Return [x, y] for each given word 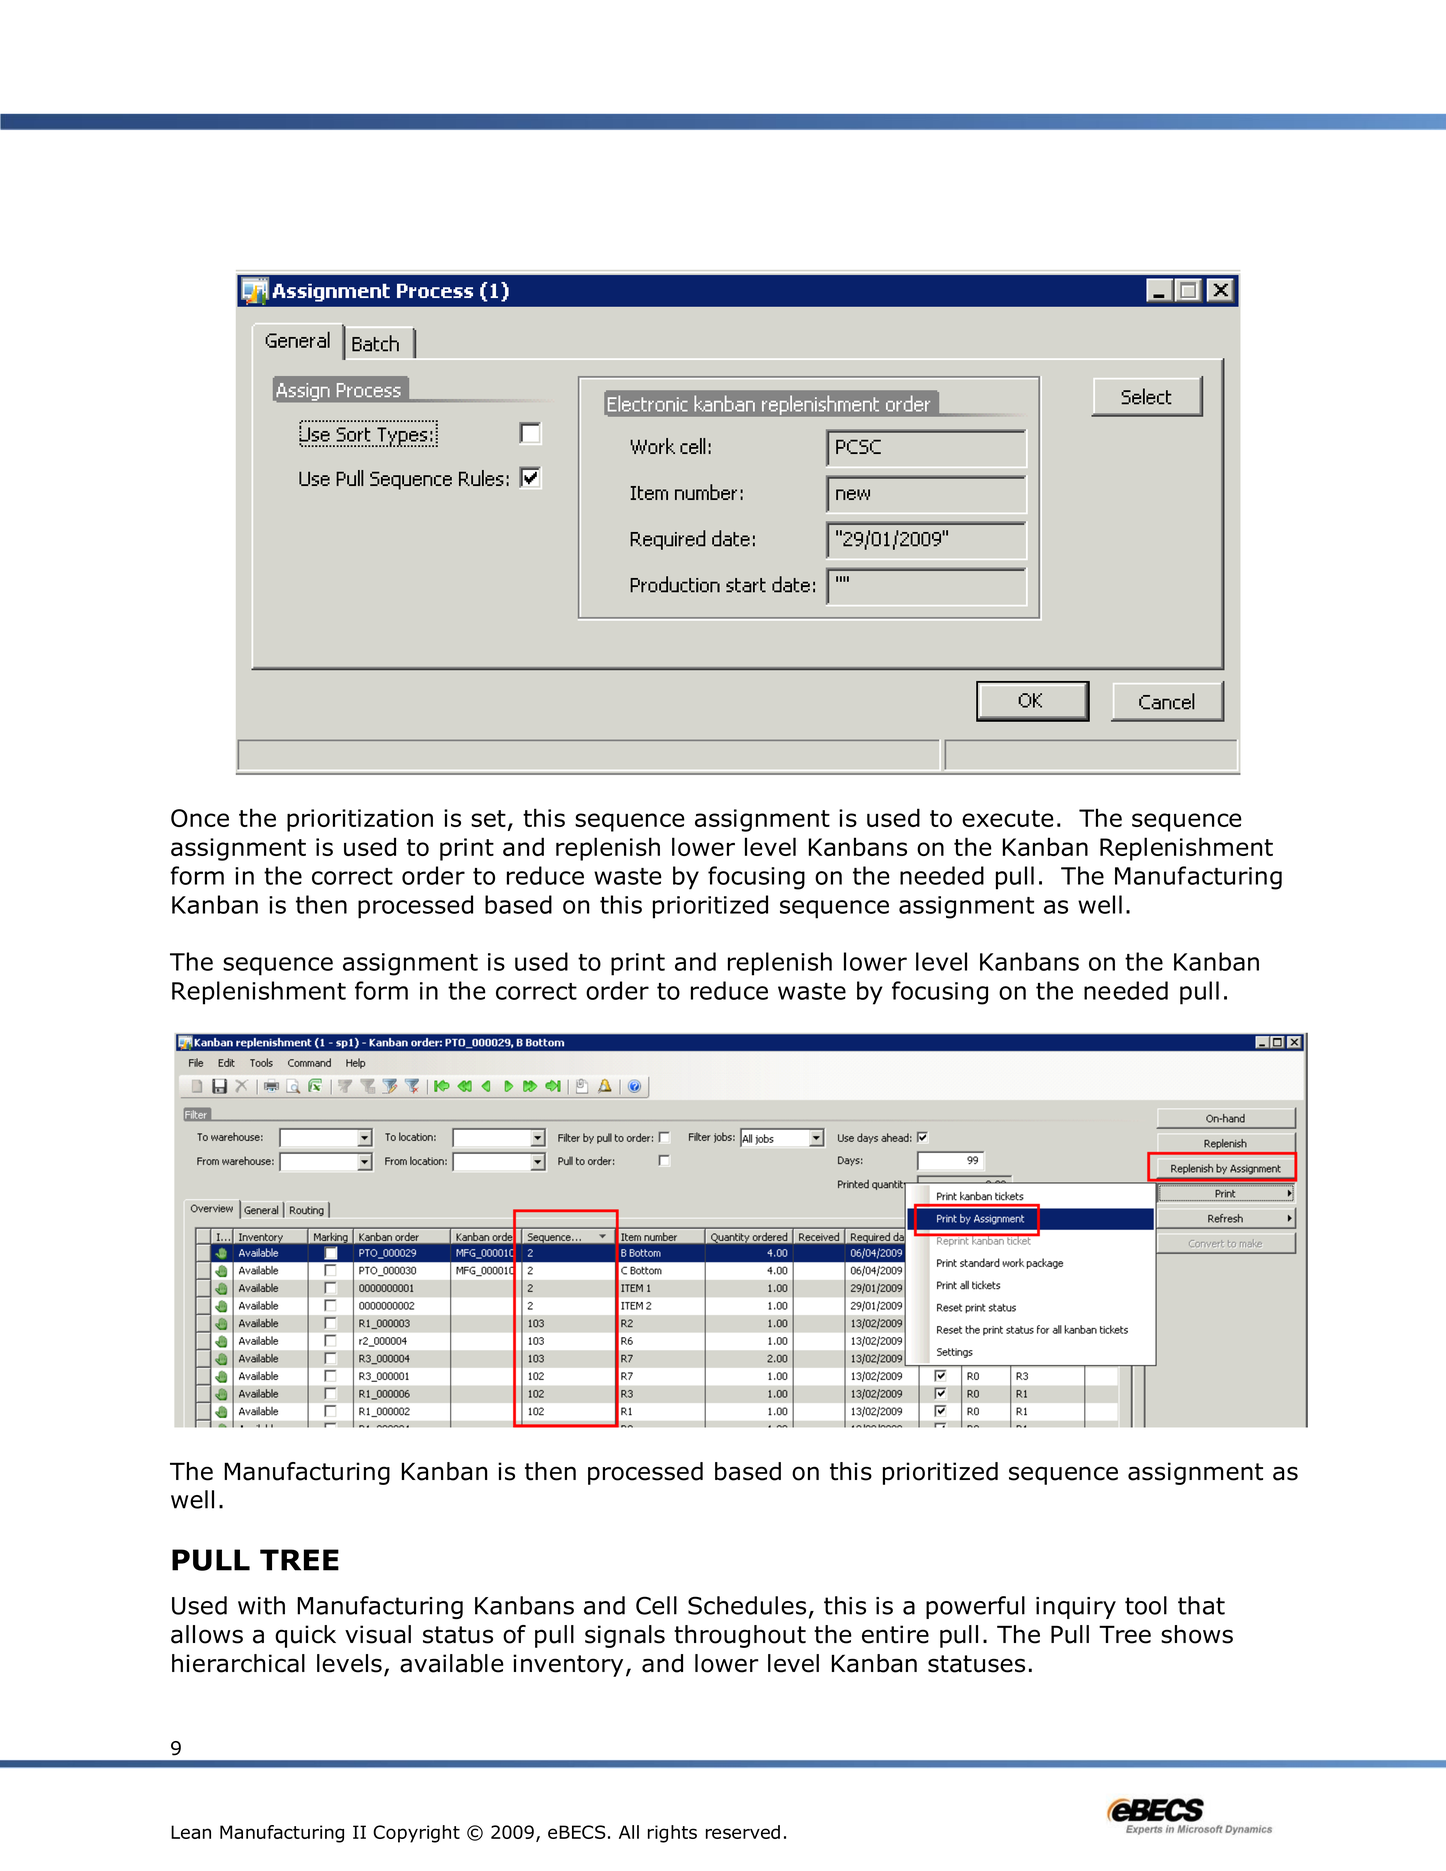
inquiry [1076, 1608]
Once [200, 818]
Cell [656, 1605]
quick [305, 1636]
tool [1146, 1605]
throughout [740, 1636]
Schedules [747, 1605]
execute [1008, 818]
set [488, 818]
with [261, 1605]
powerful [975, 1607]
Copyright [416, 1834]
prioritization [360, 820]
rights [672, 1834]
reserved [743, 1832]
